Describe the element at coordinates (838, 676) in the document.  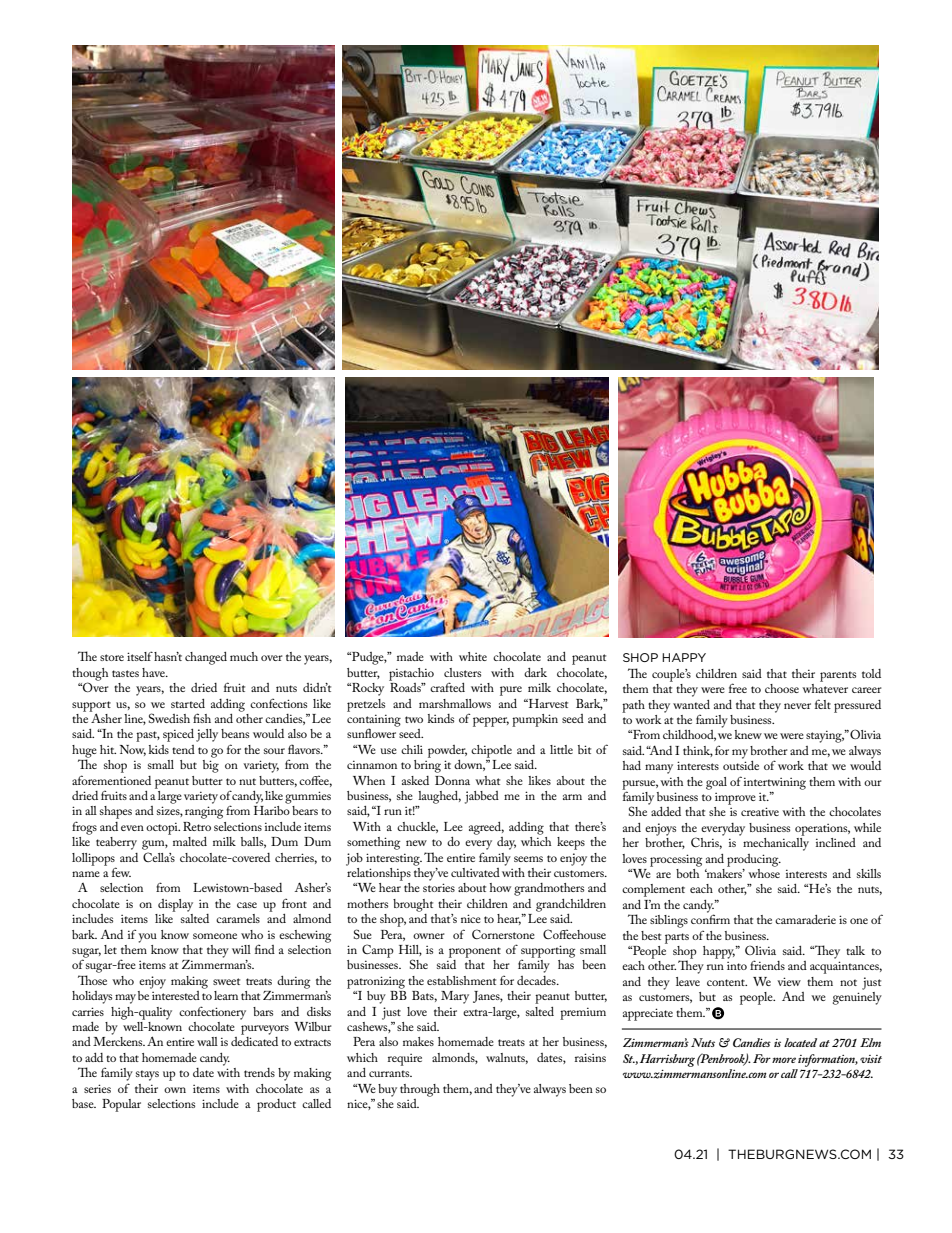
I see `parents` at that location.
